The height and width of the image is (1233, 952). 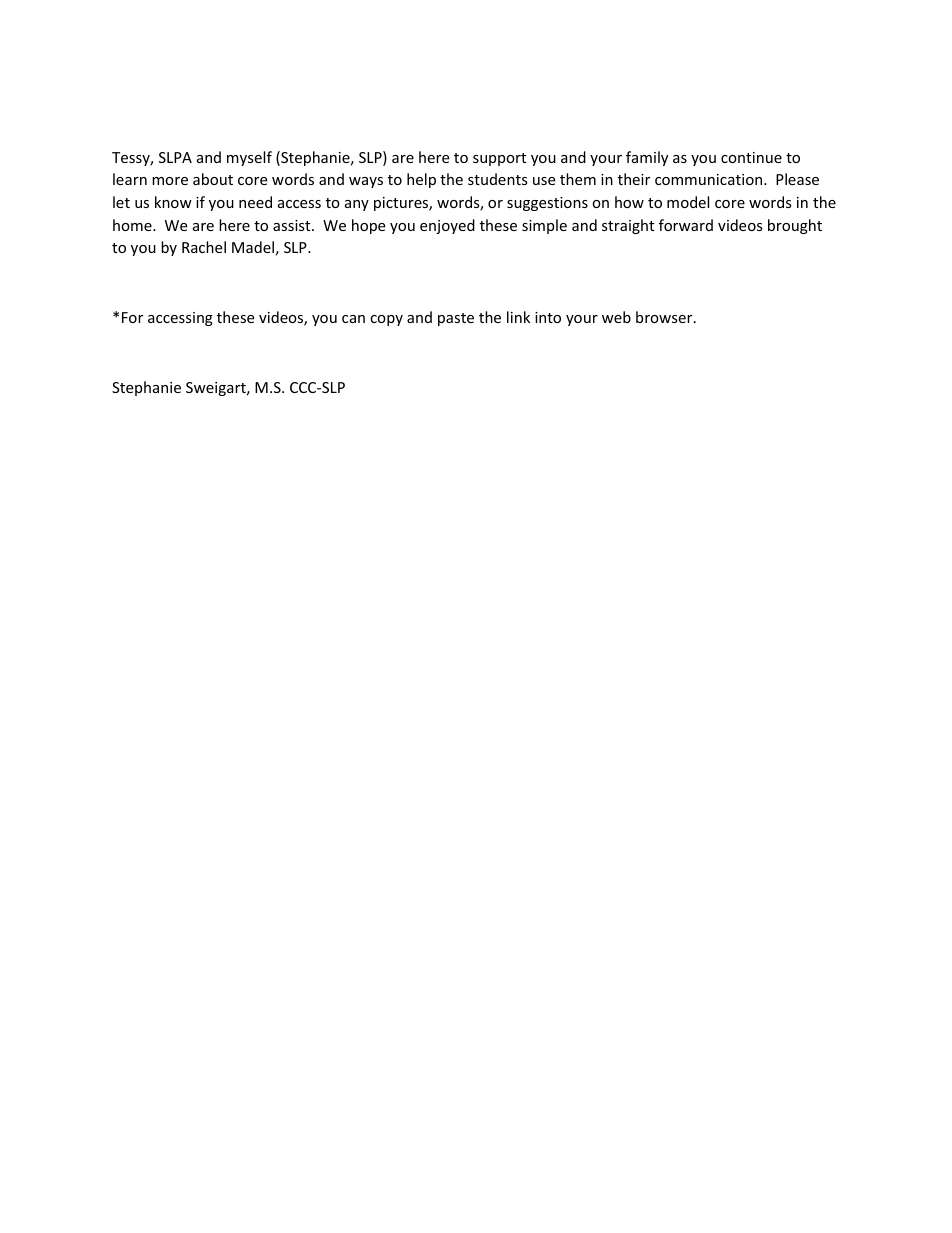 I want to click on enjoyed, so click(x=447, y=226).
